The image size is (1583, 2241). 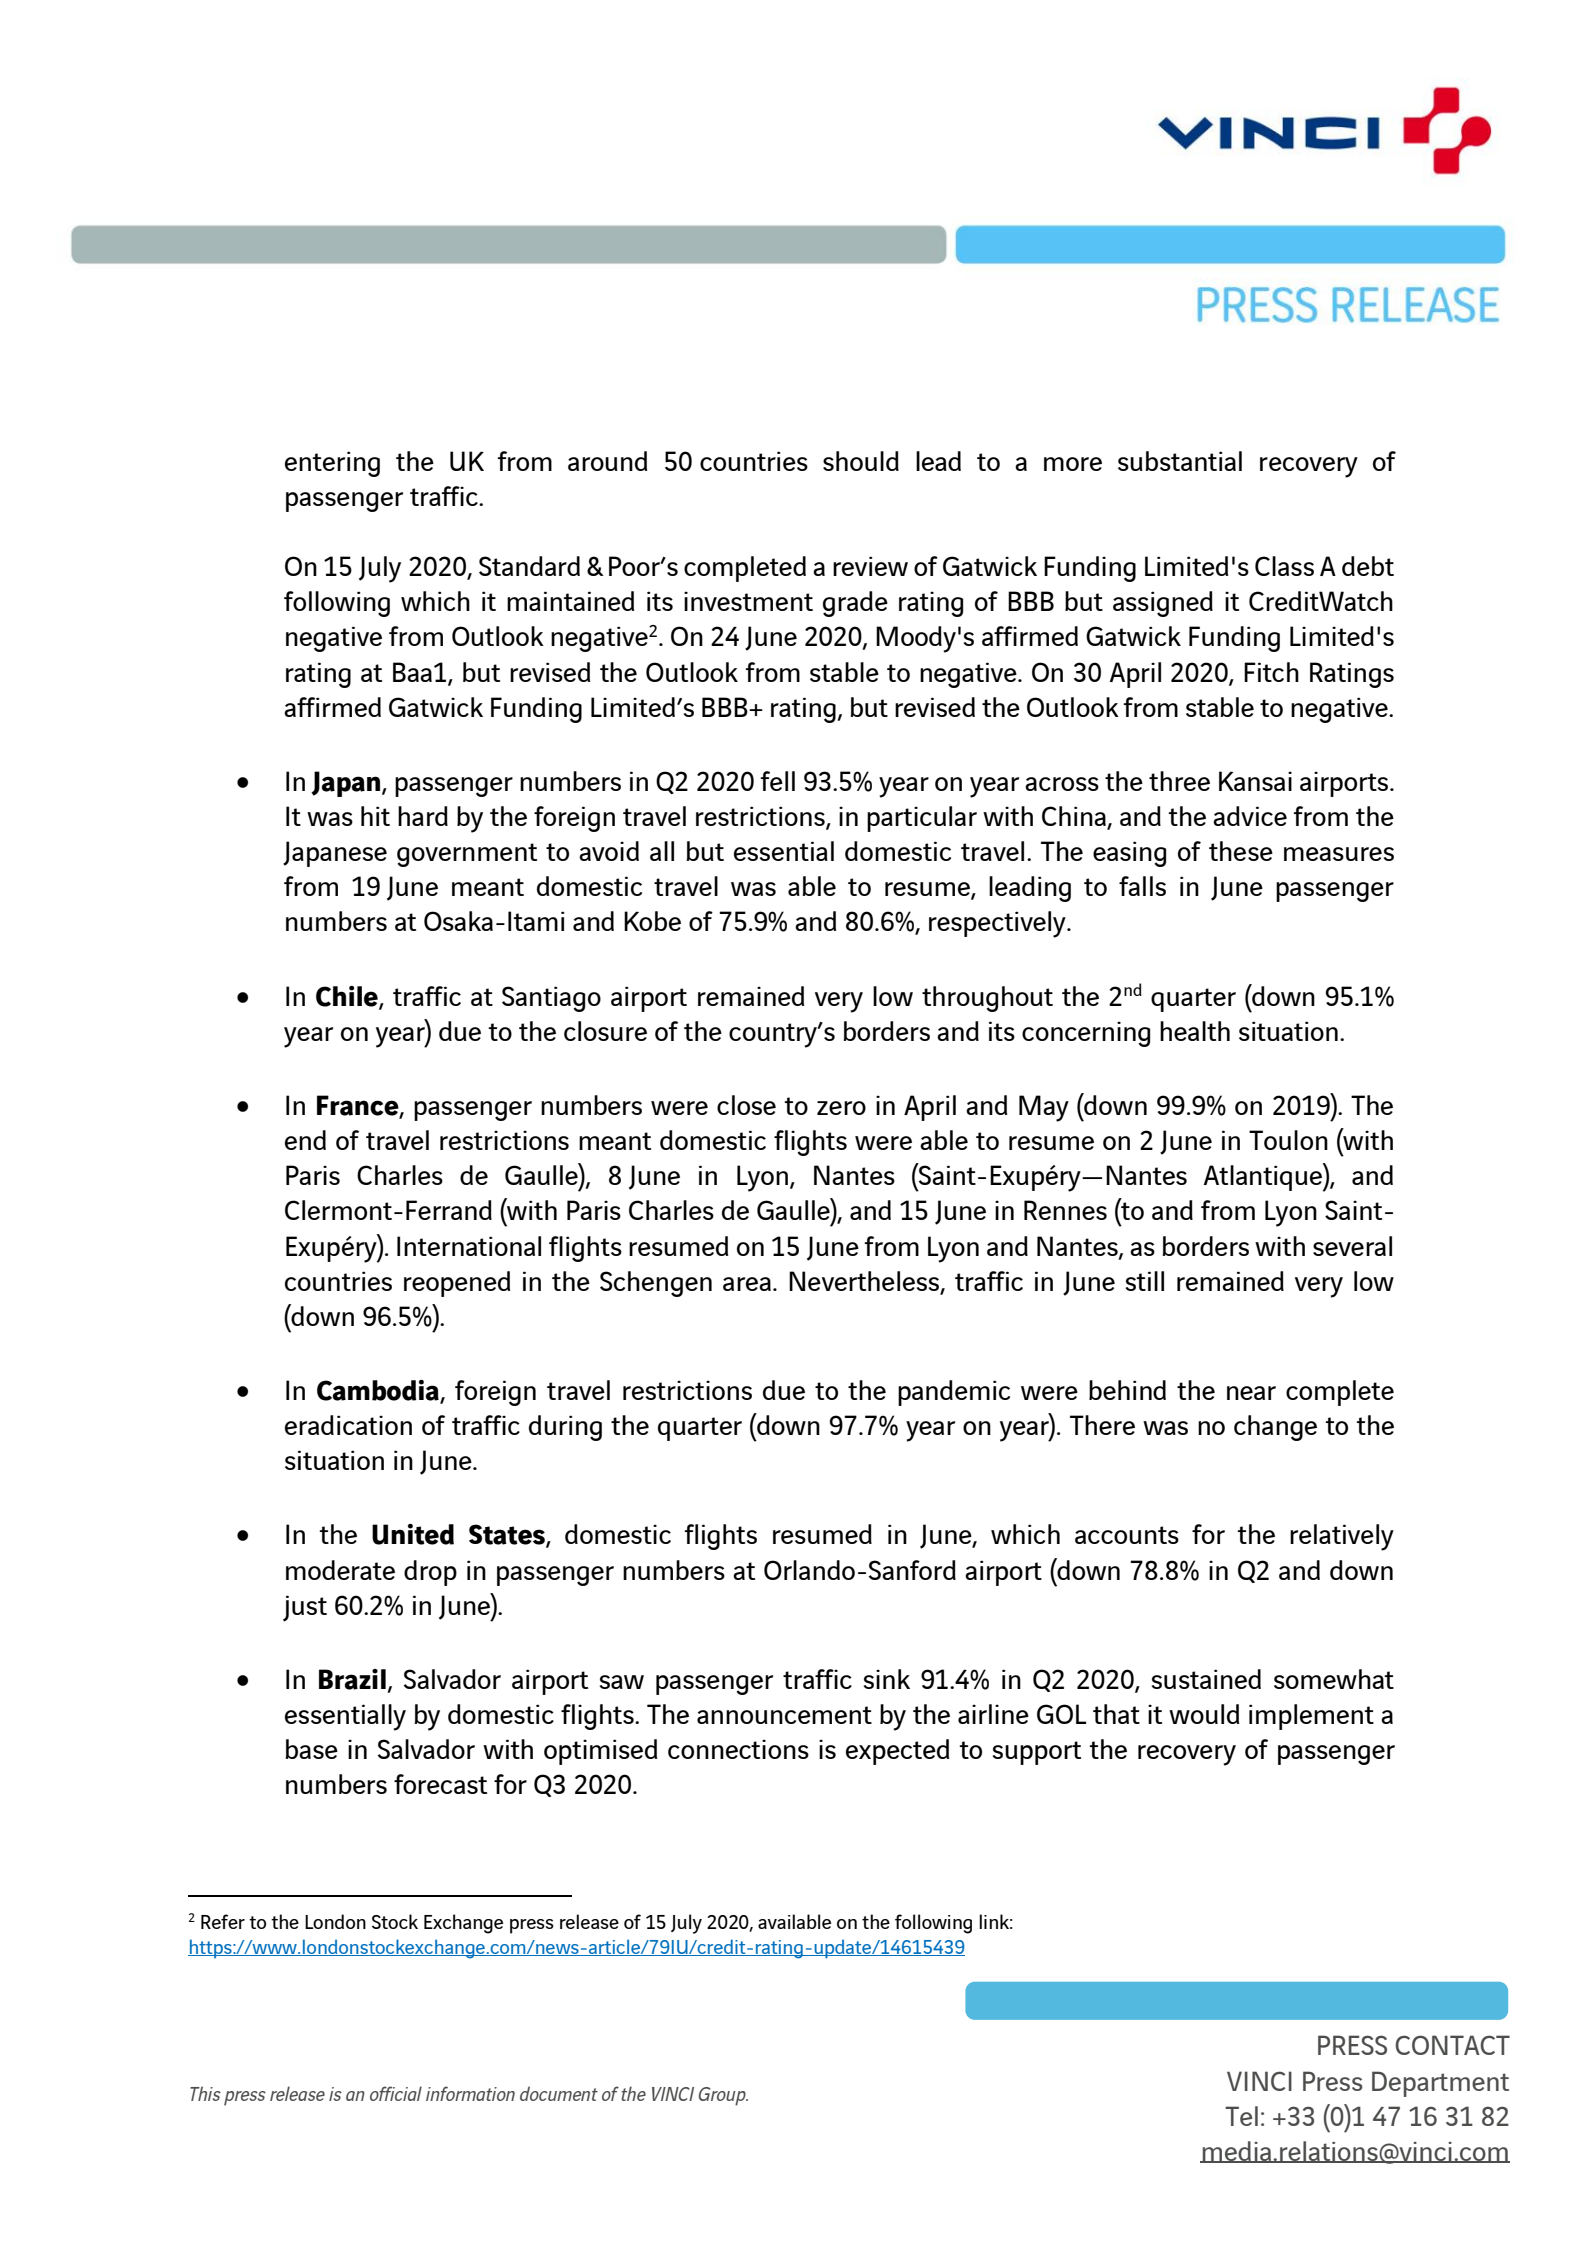 What do you see at coordinates (1284, 566) in the screenshot?
I see `Class` at bounding box center [1284, 566].
